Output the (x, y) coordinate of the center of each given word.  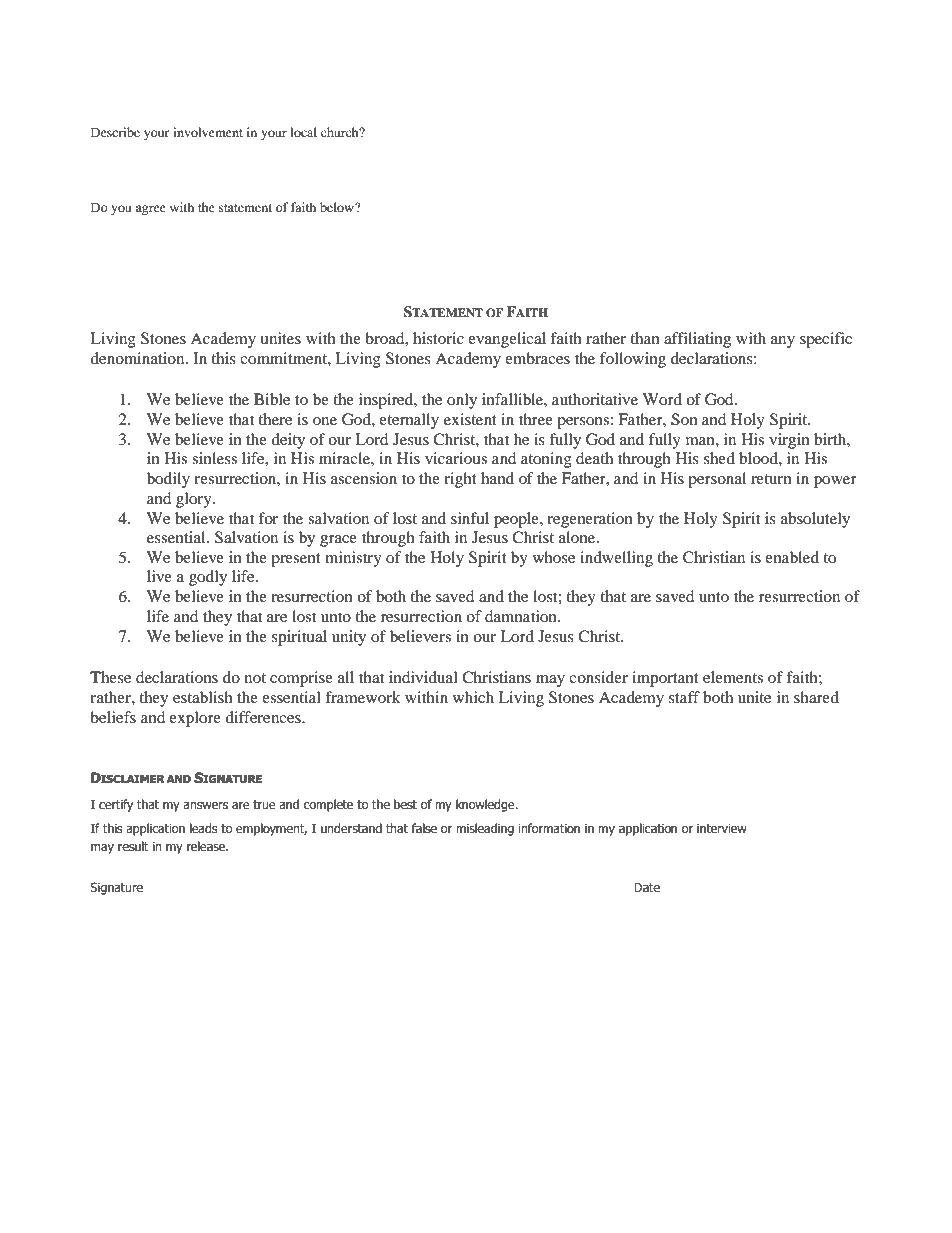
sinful (470, 518)
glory (195, 500)
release (207, 846)
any (783, 342)
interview (722, 829)
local (303, 132)
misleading (485, 829)
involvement (208, 132)
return (771, 479)
